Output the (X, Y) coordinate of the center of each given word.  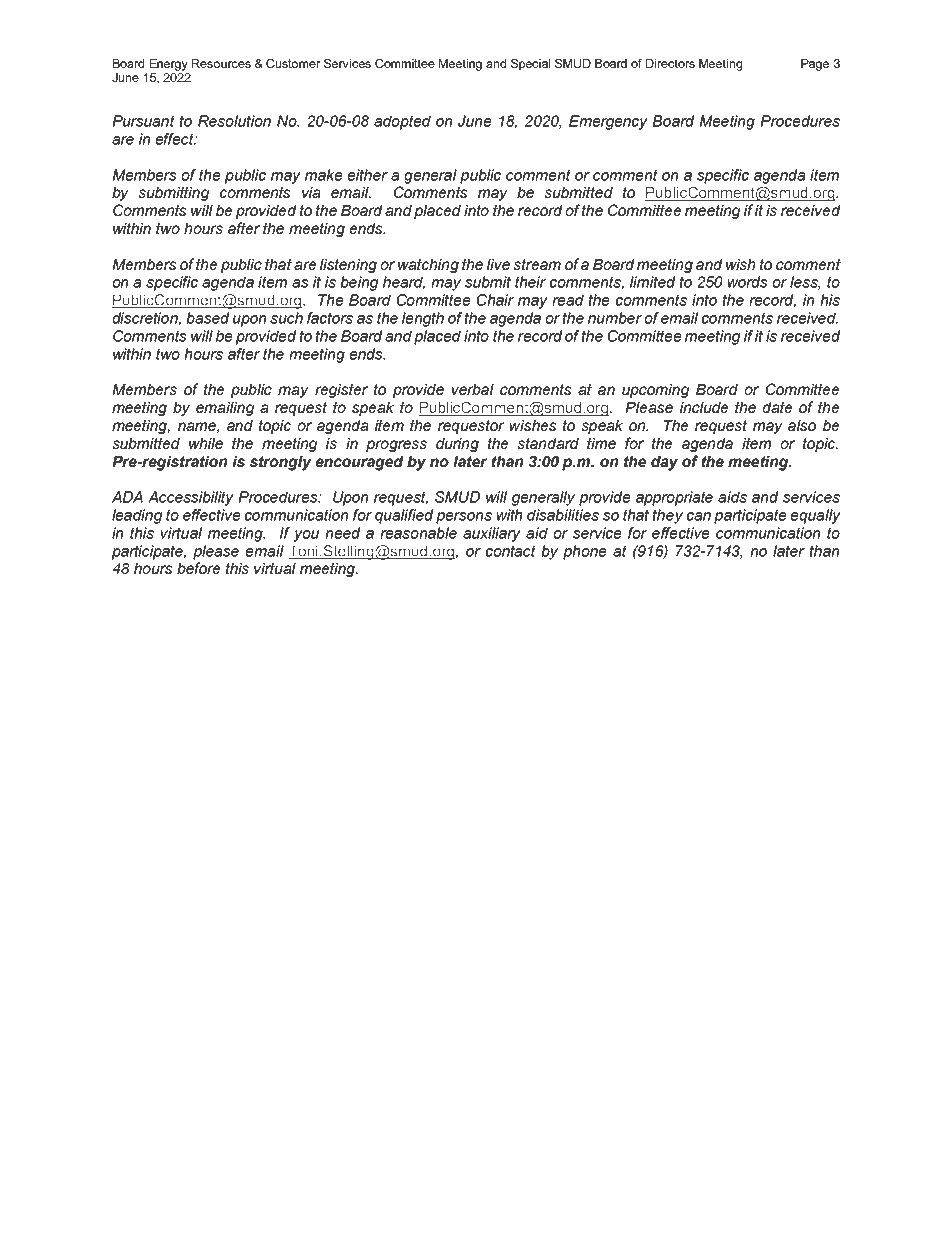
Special (530, 65)
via (311, 192)
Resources (221, 63)
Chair (495, 300)
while (206, 443)
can (699, 516)
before (198, 568)
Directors (670, 63)
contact (511, 551)
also (802, 425)
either (368, 175)
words (748, 282)
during (457, 445)
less (805, 283)
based (207, 318)
